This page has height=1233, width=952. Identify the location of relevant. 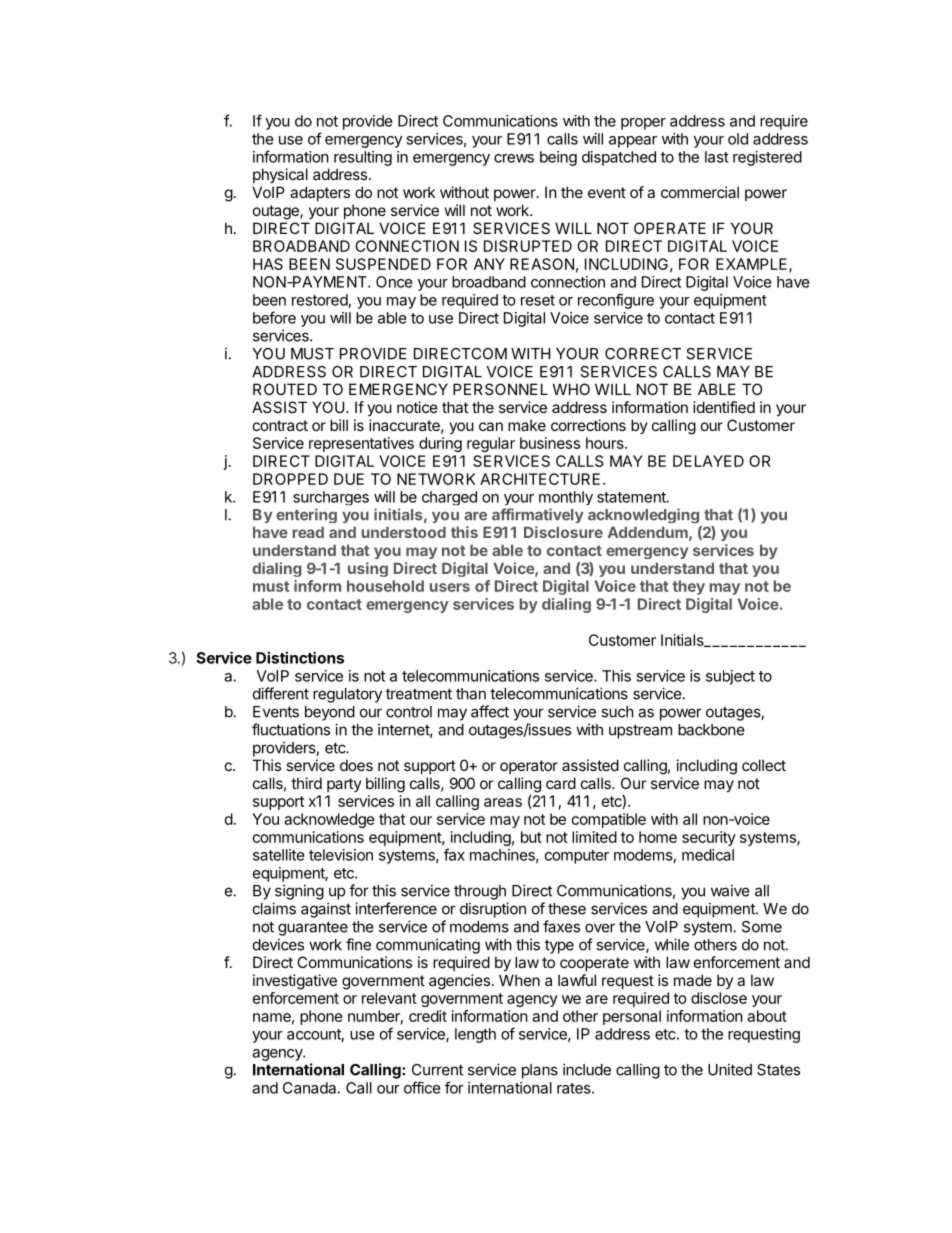
(389, 998).
